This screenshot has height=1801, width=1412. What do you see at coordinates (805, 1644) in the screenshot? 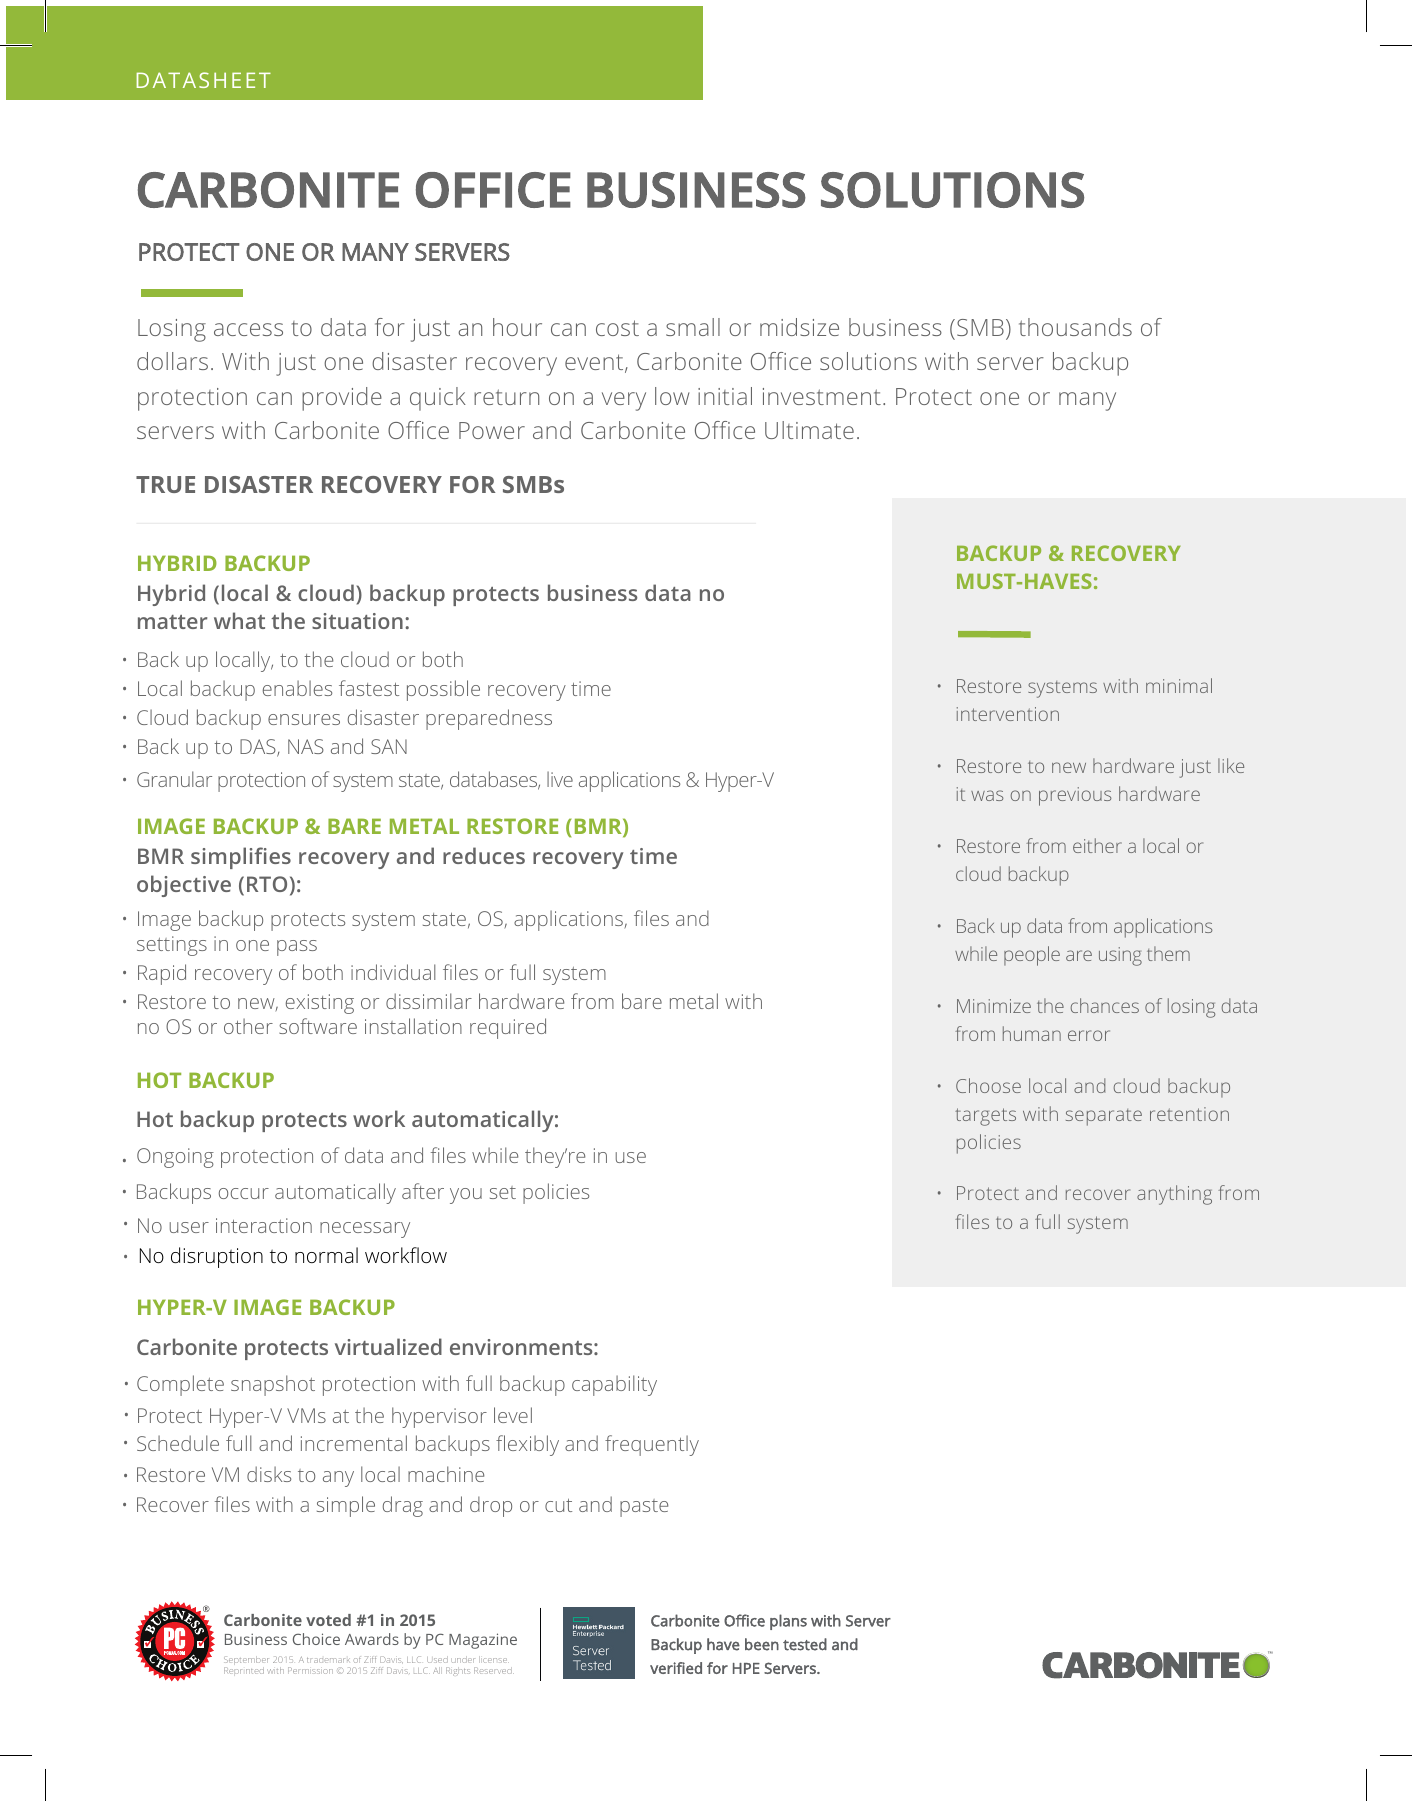
I see `tested` at bounding box center [805, 1644].
